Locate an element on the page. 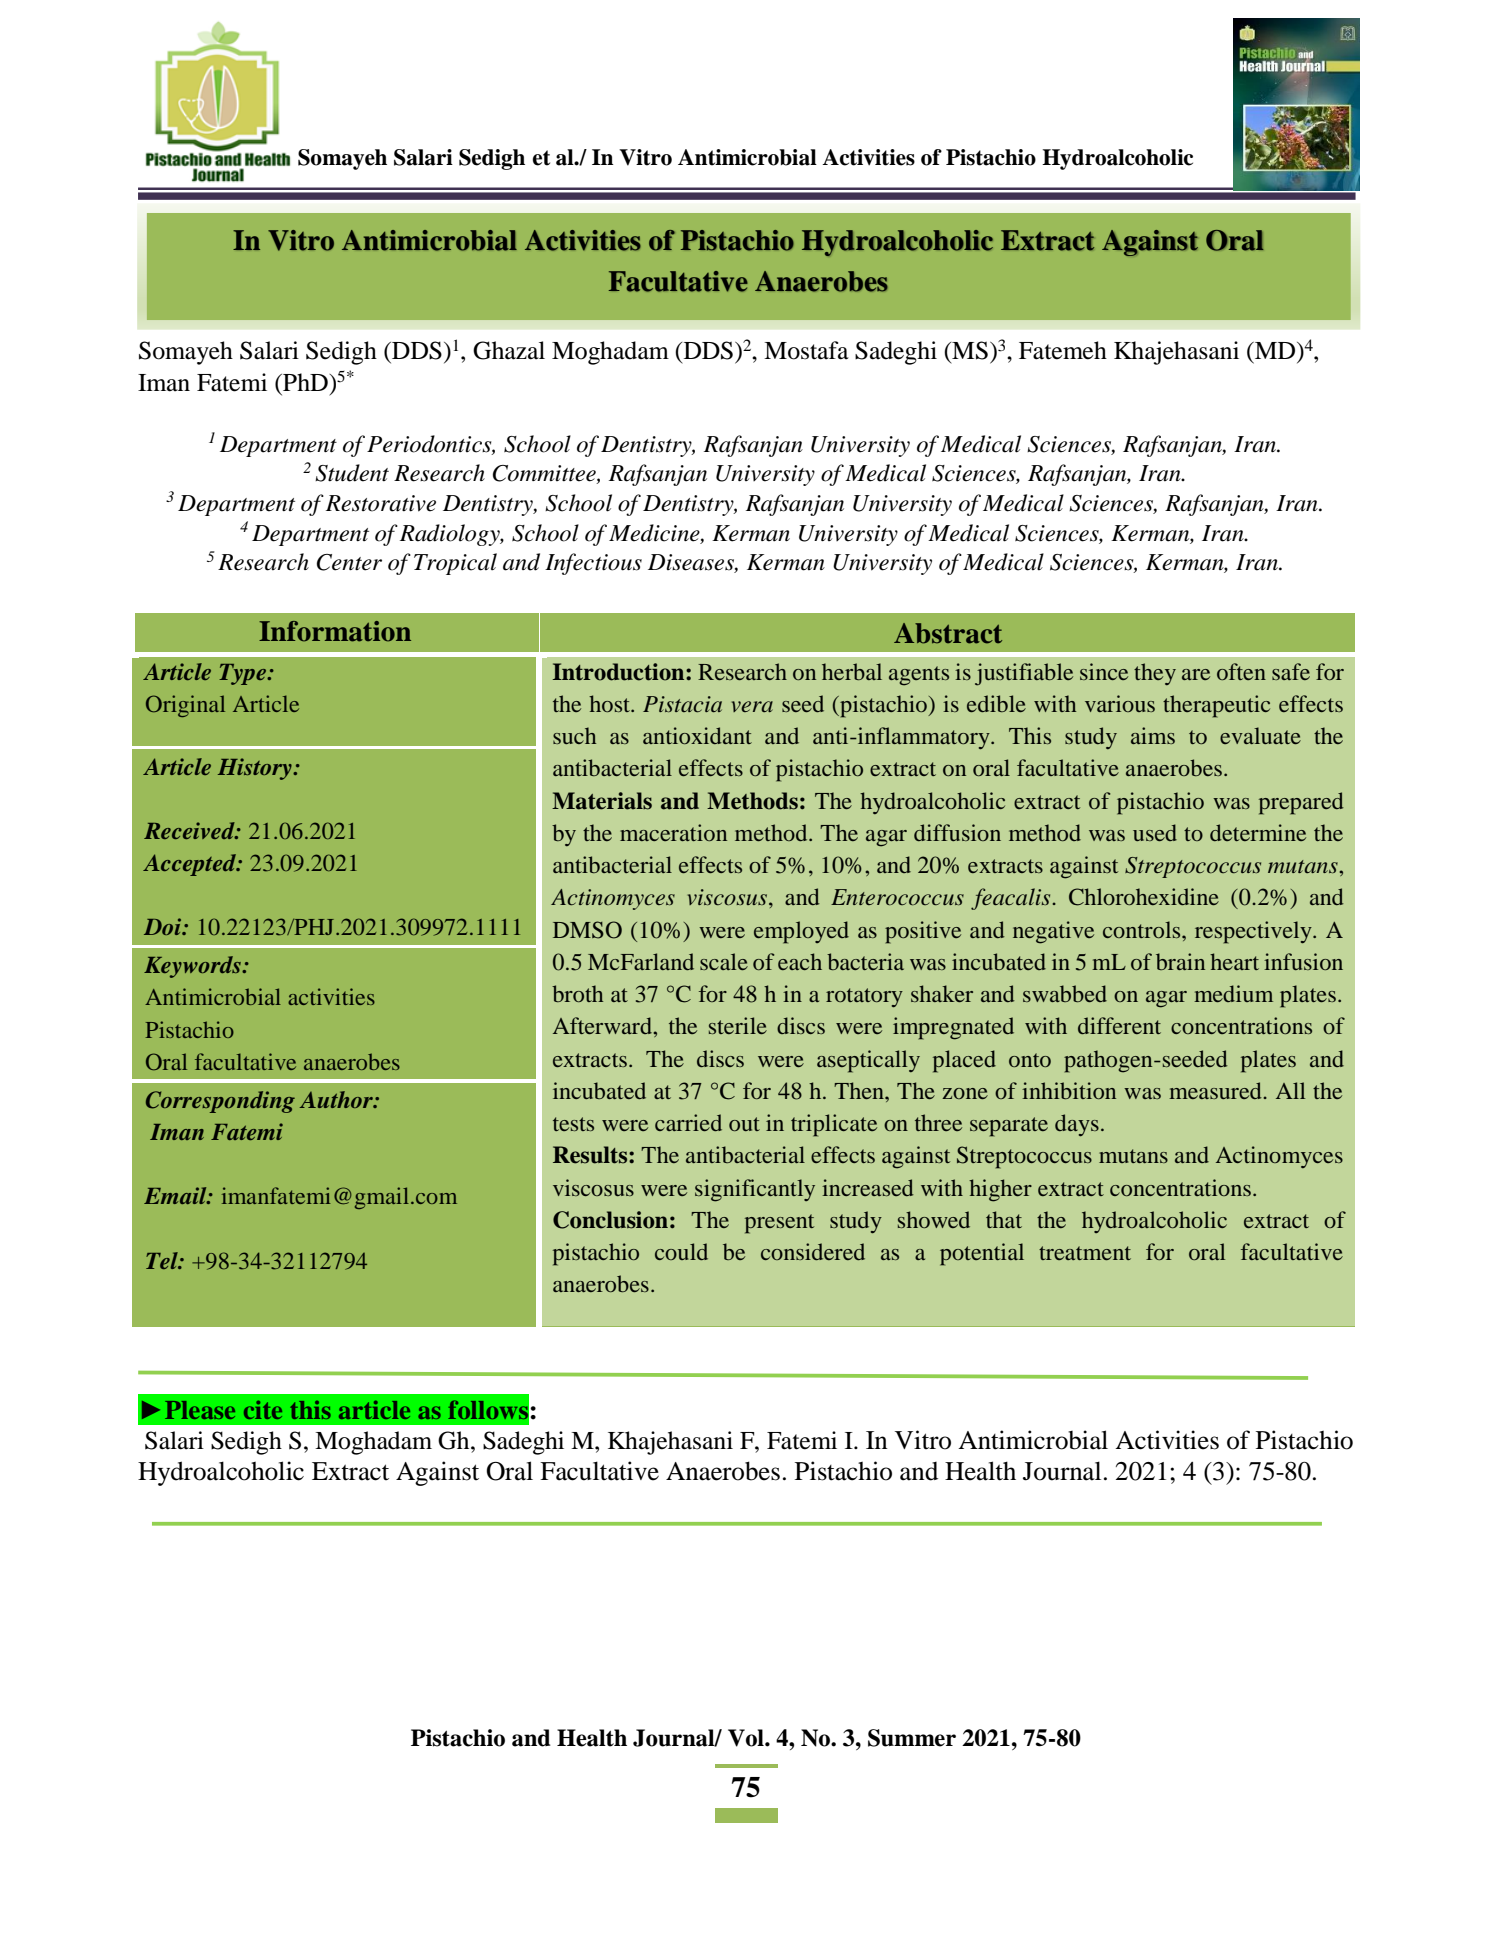  could is located at coordinates (681, 1251).
